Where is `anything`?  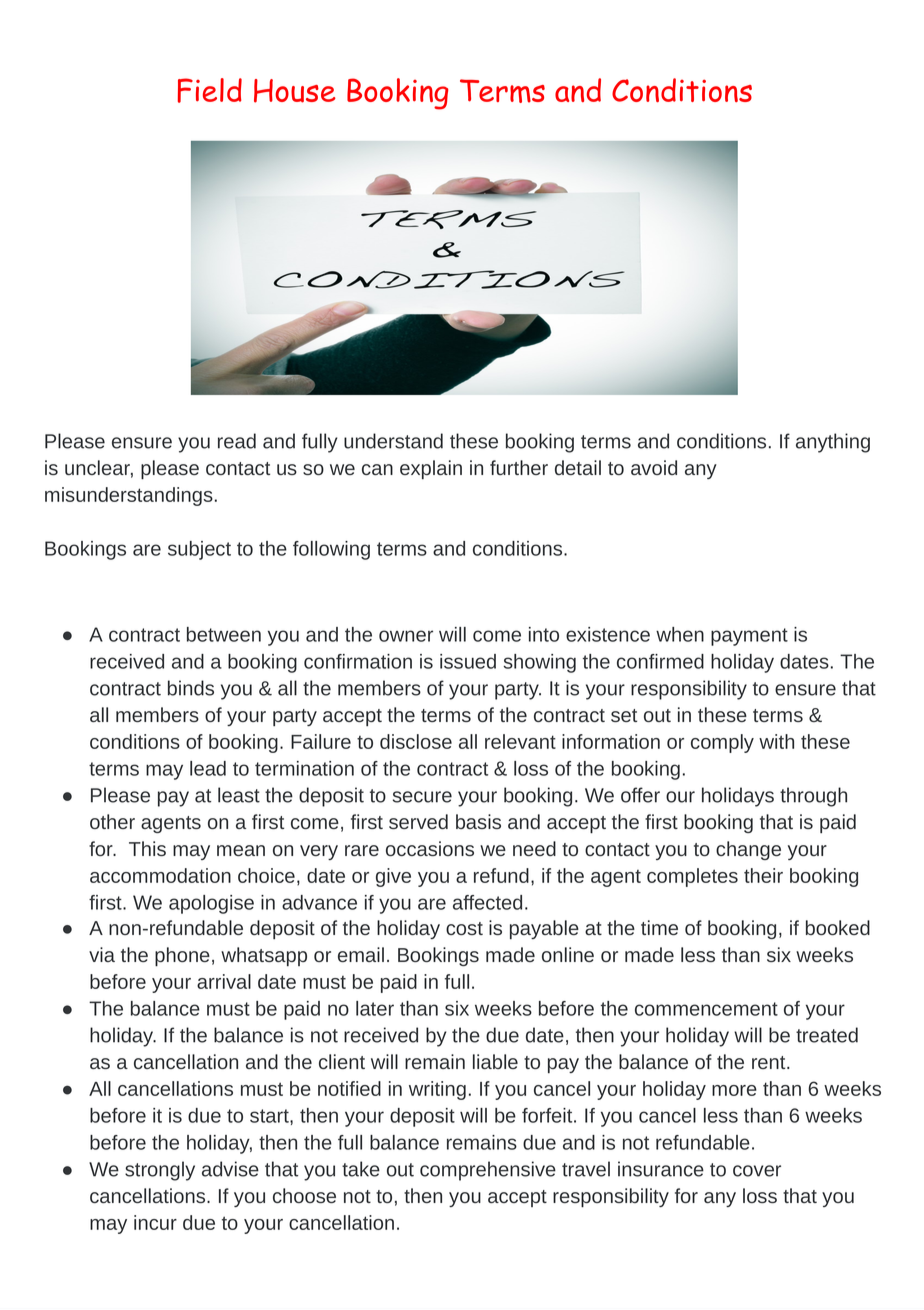
anything is located at coordinates (833, 443).
